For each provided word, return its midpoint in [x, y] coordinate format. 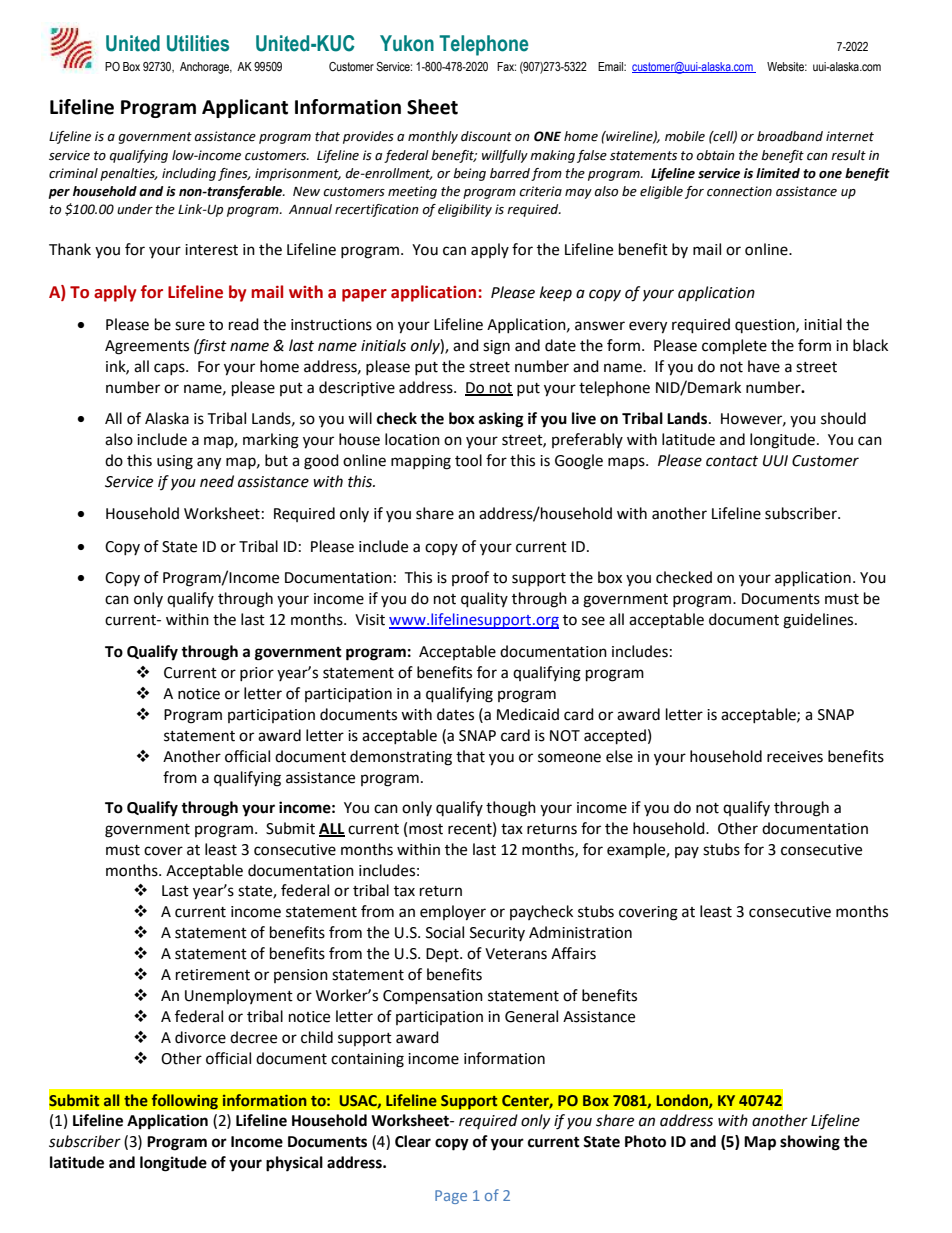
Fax [506, 66]
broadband [790, 136]
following [185, 1102]
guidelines [819, 621]
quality [484, 600]
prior [257, 674]
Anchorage [206, 68]
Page [451, 1197]
